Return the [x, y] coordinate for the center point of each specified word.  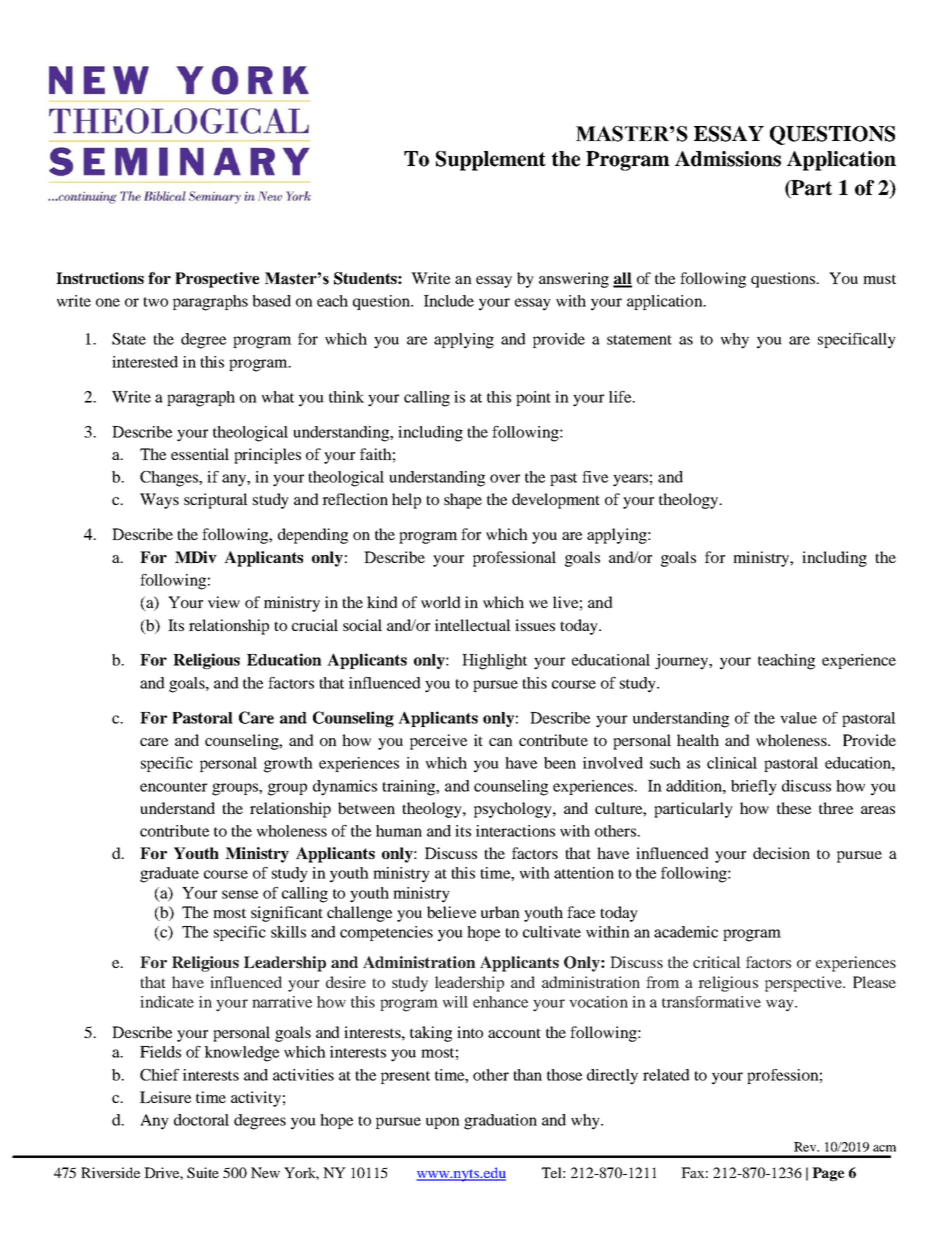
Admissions [728, 159]
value [798, 718]
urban [500, 912]
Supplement [491, 161]
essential [200, 454]
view [224, 602]
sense [240, 894]
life [621, 397]
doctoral [201, 1120]
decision [781, 853]
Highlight [494, 662]
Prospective [217, 280]
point [533, 398]
